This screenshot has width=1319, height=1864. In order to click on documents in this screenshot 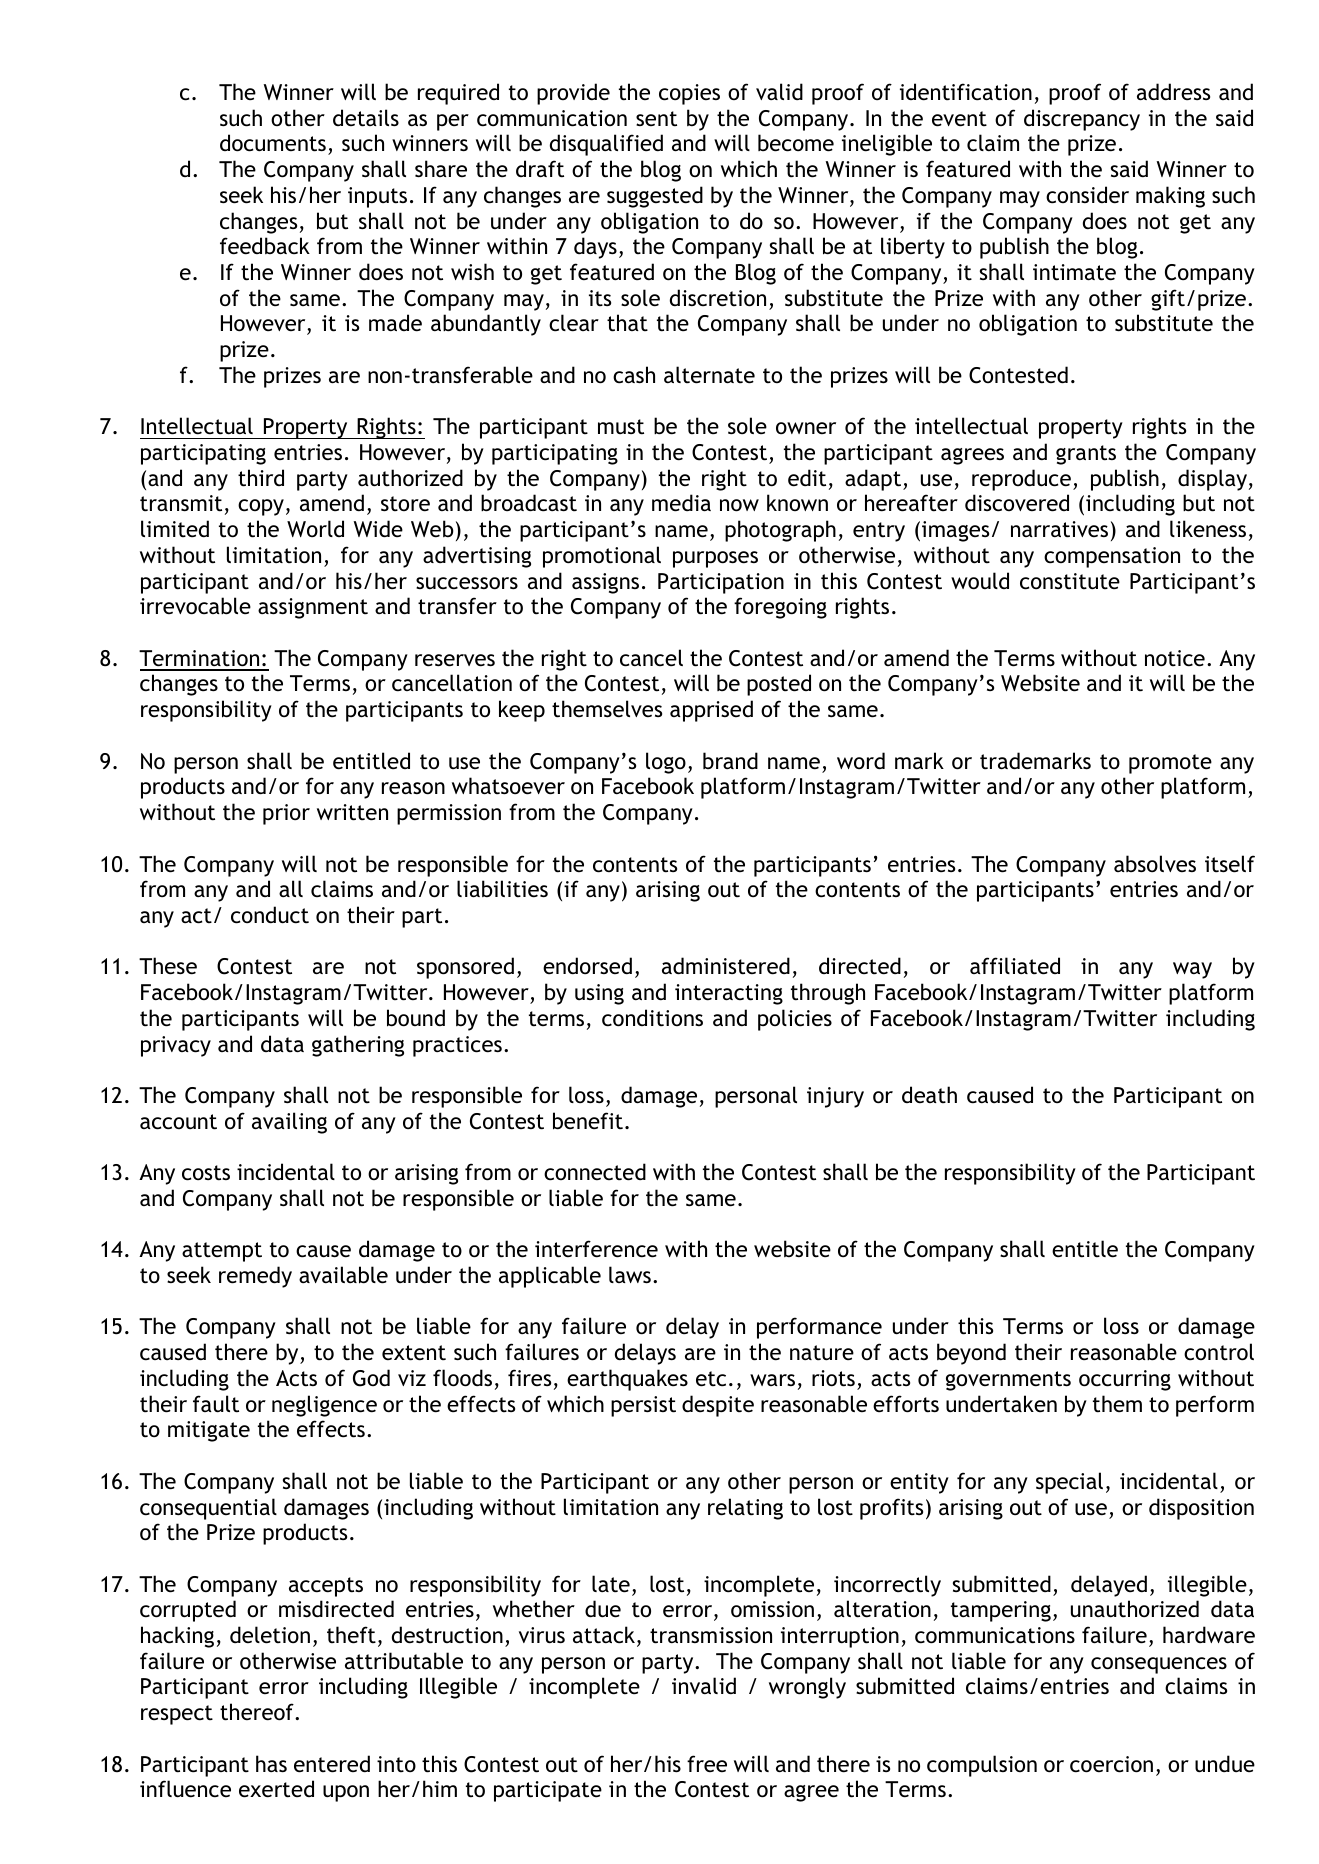, I will do `click(273, 143)`.
